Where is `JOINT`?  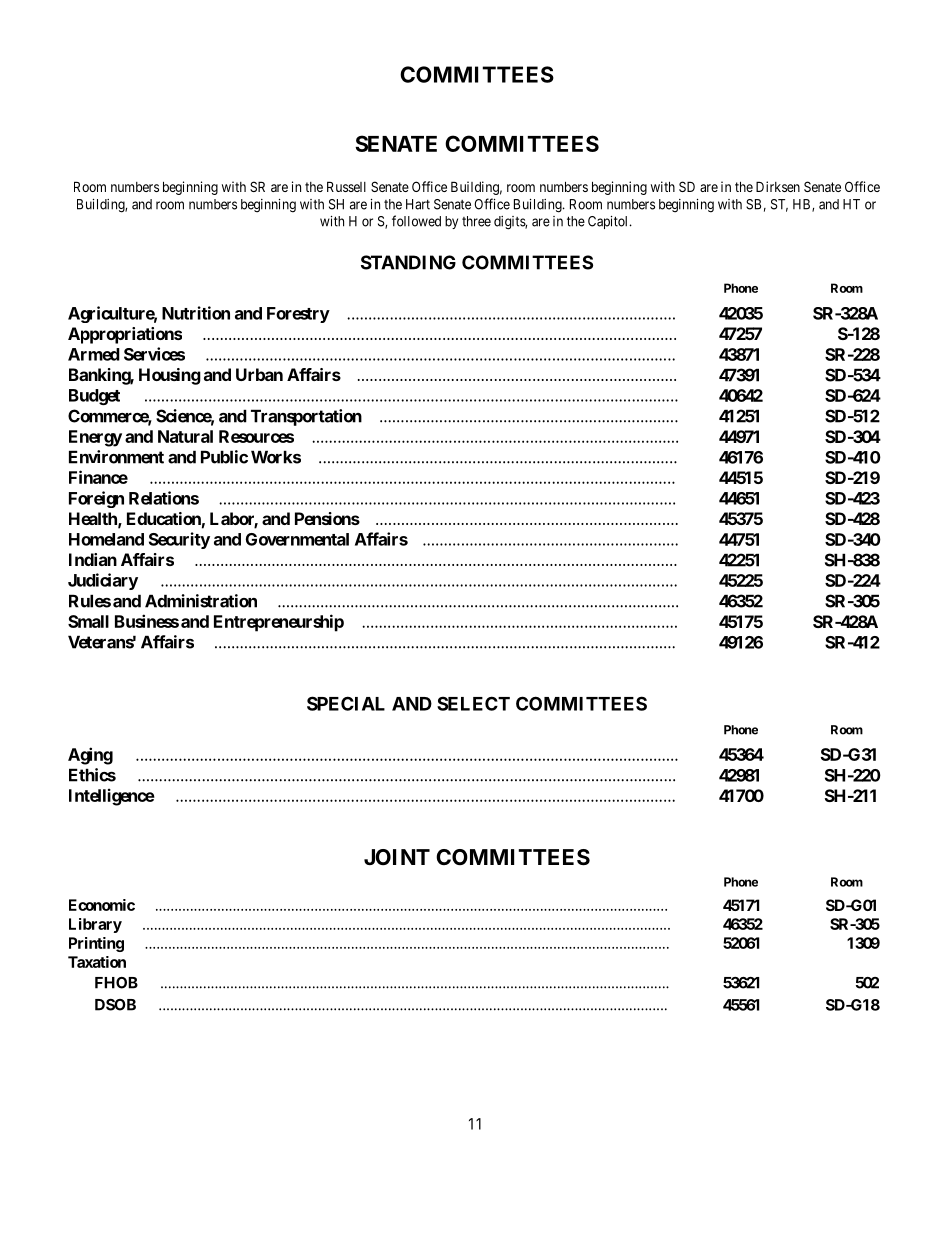 JOINT is located at coordinates (397, 857).
